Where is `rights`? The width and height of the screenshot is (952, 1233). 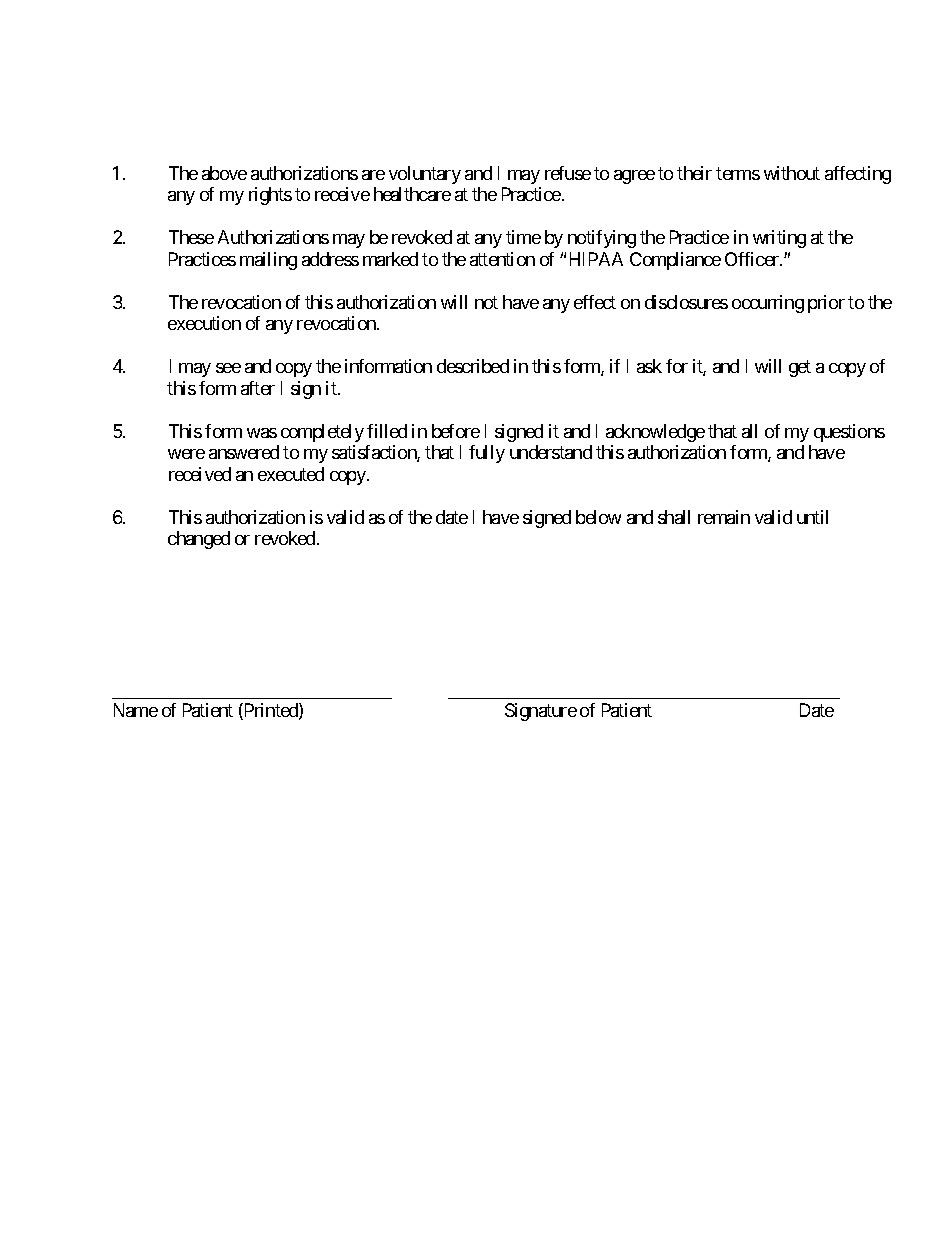
rights is located at coordinates (270, 196).
